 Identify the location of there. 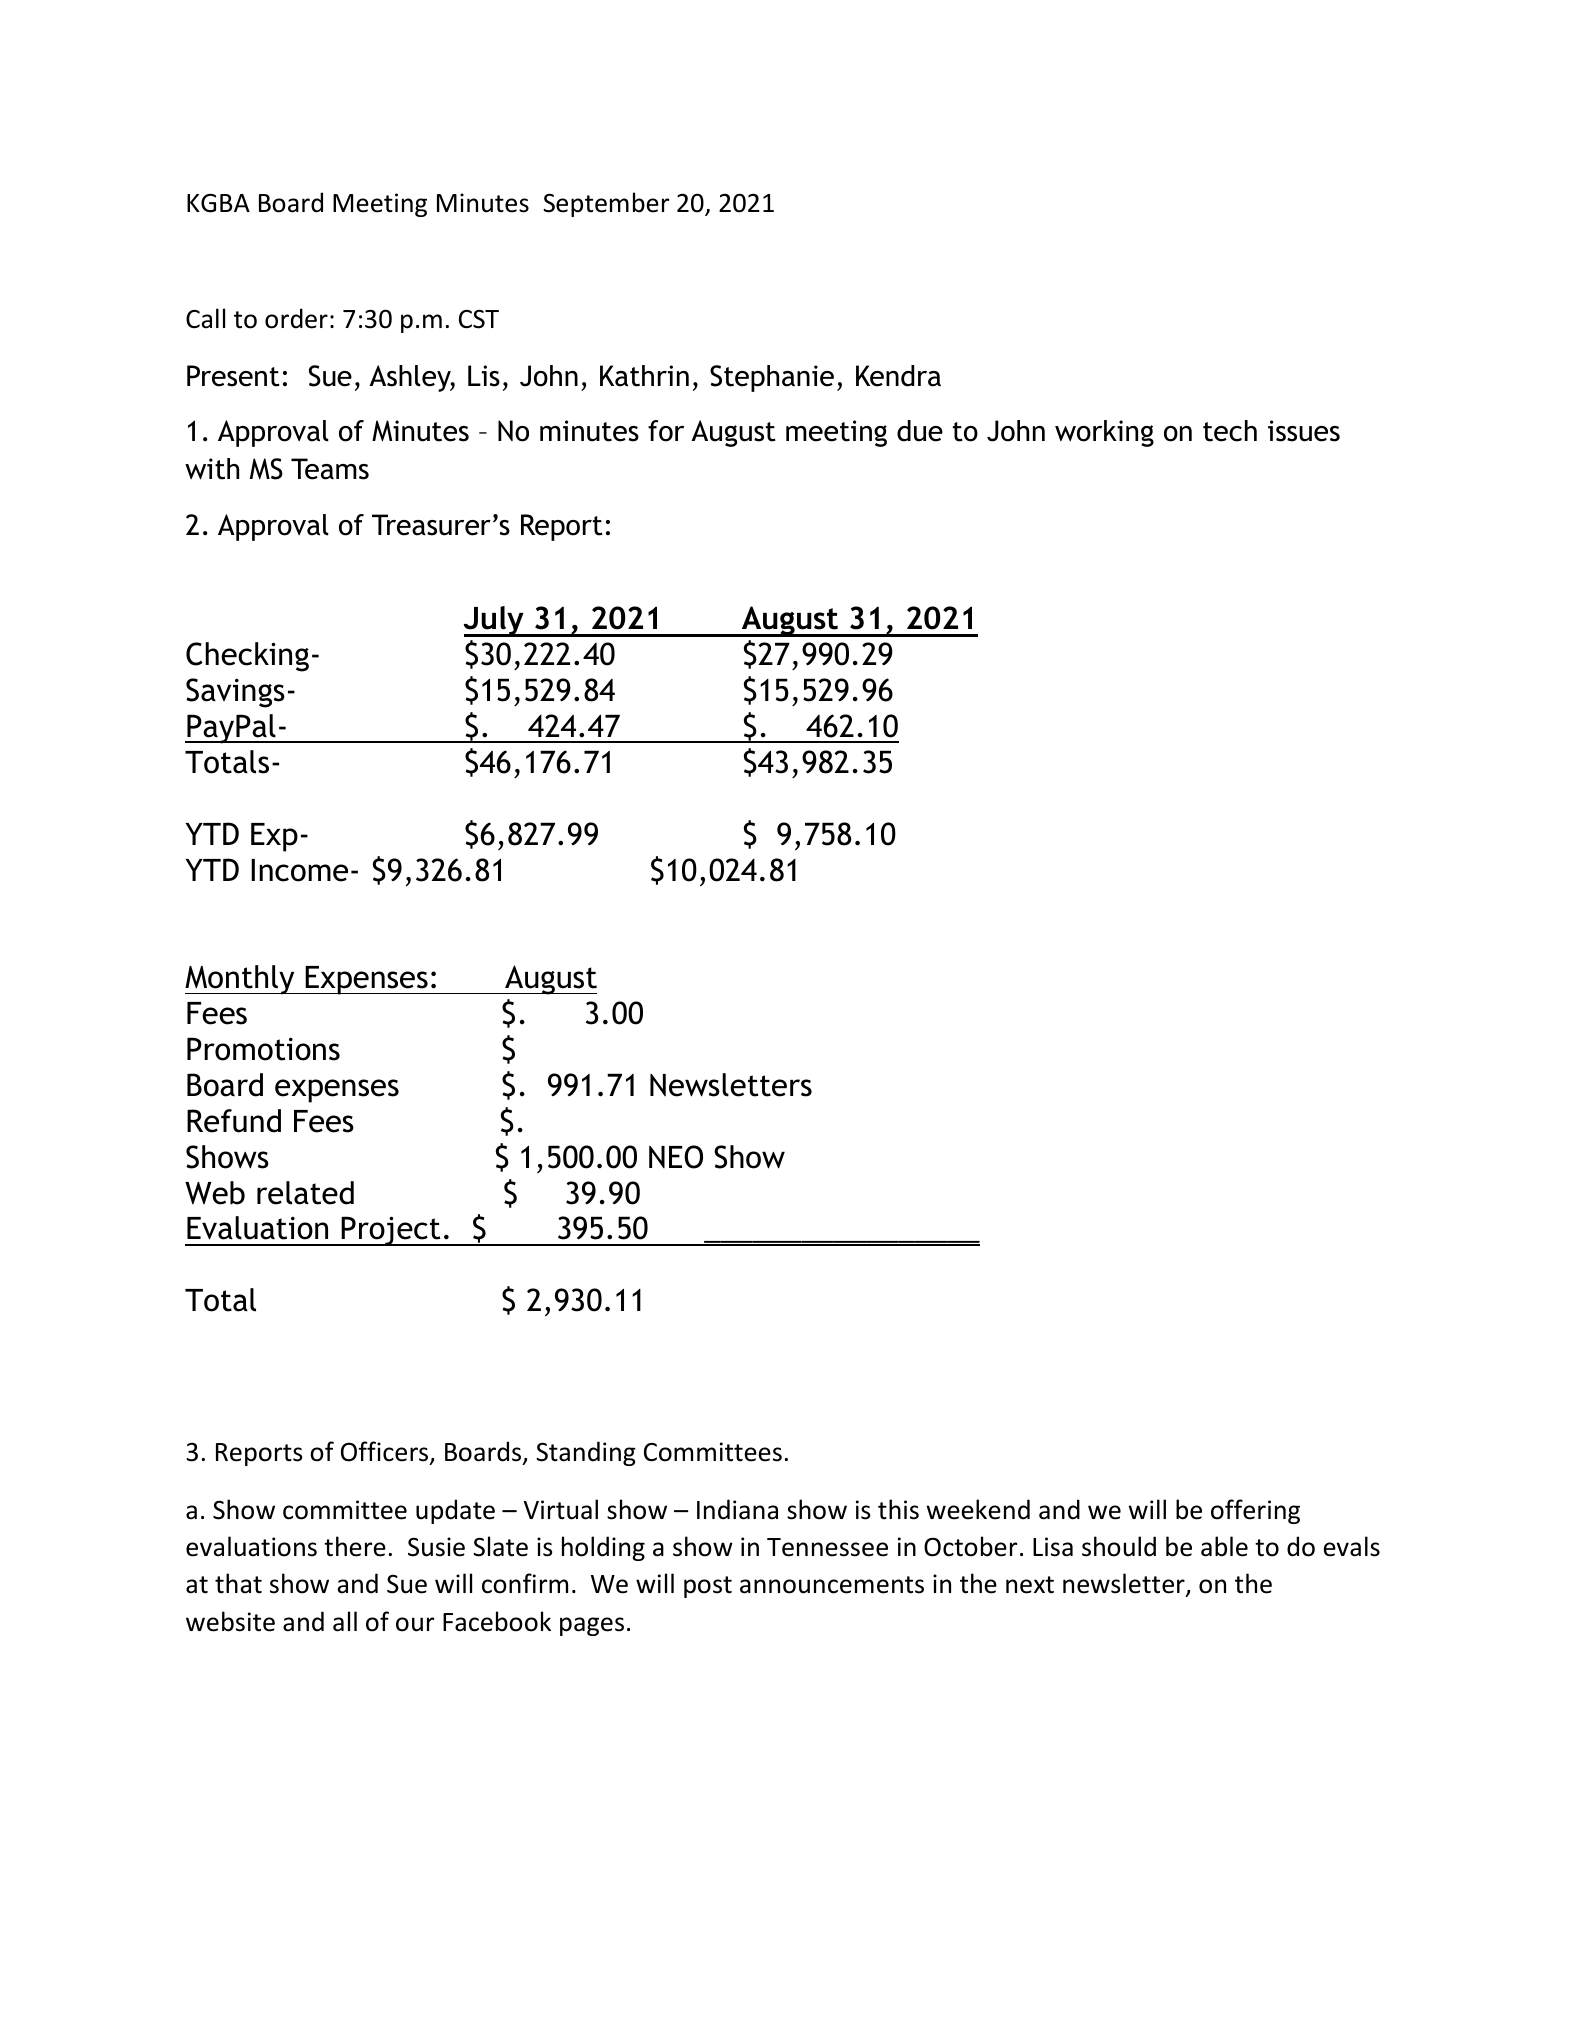
(355, 1546).
